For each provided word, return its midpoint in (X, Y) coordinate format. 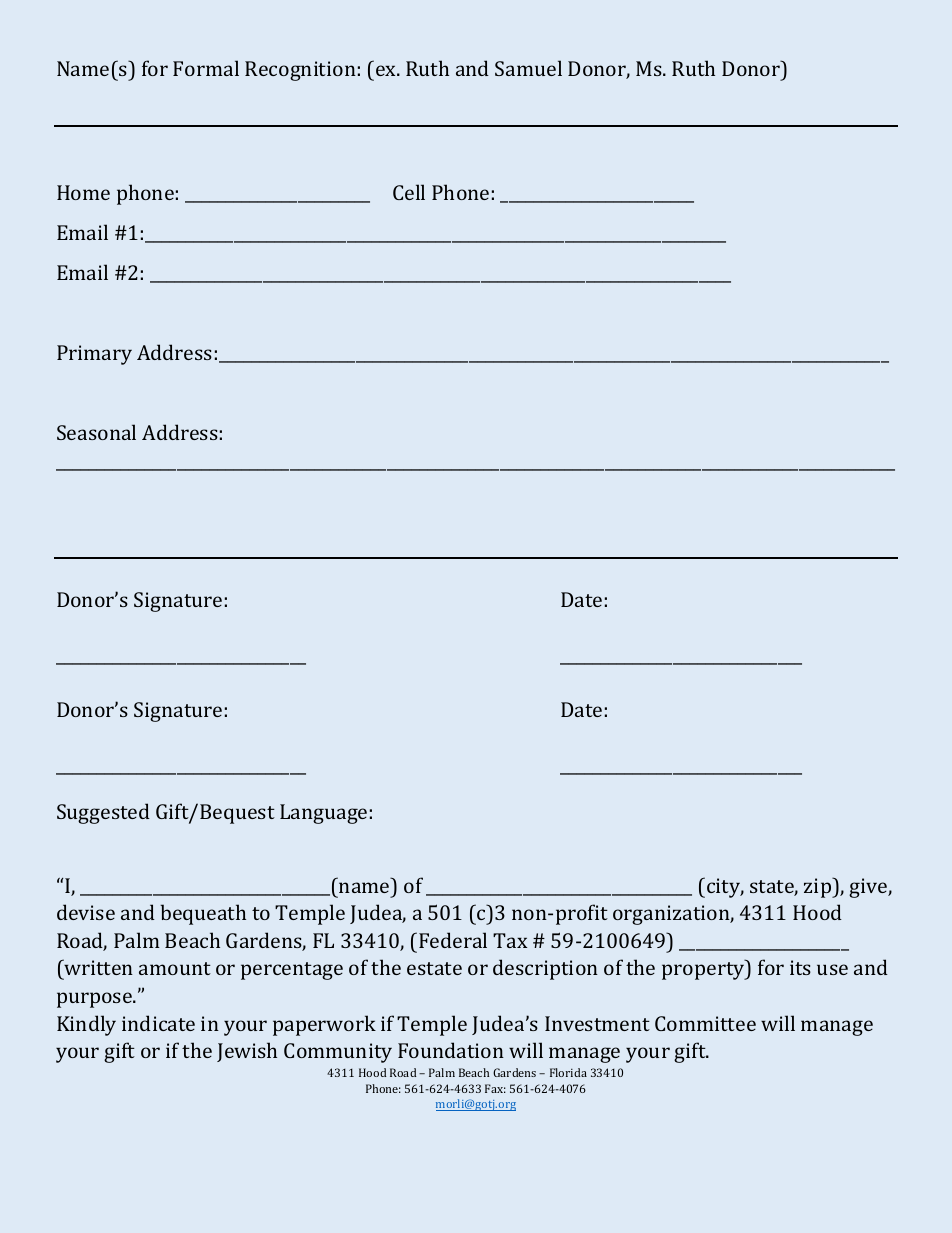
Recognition (300, 71)
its (800, 967)
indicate (158, 1023)
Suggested (103, 813)
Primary (94, 355)
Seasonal (96, 432)
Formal (206, 68)
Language (323, 814)
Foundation (451, 1050)
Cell (409, 192)
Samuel (528, 68)
